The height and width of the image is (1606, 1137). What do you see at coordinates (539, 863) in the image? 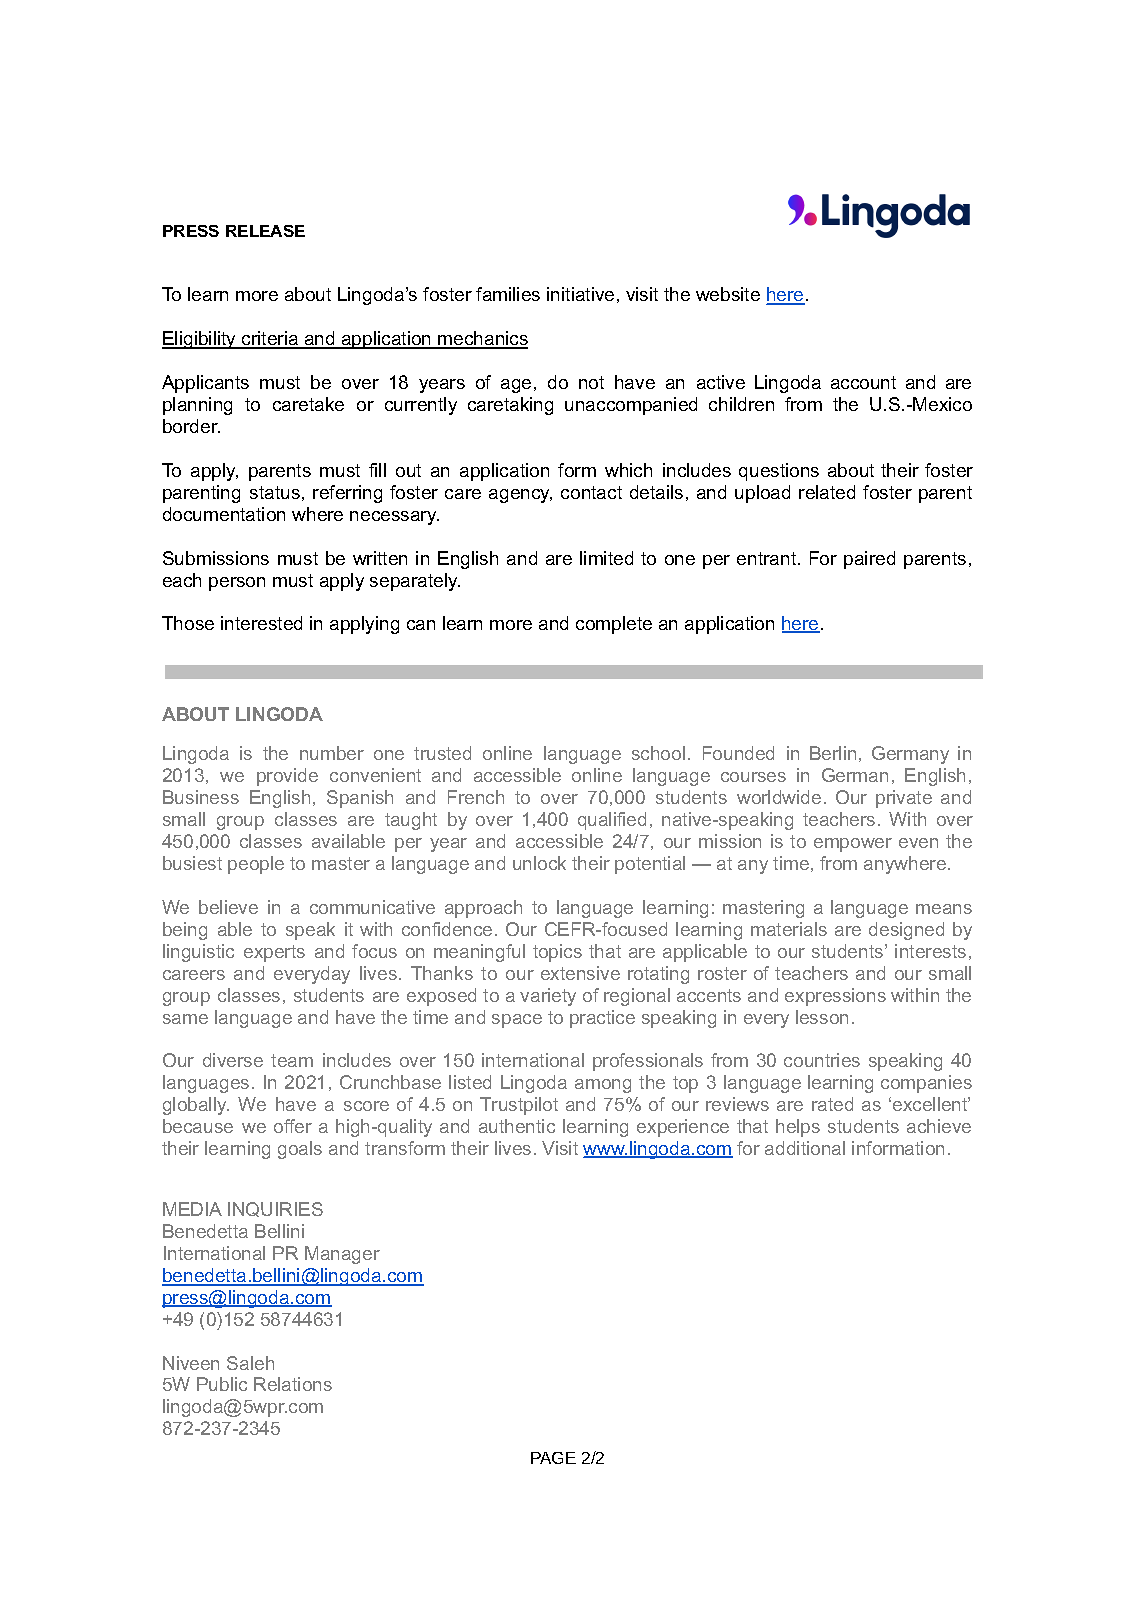
I see `unlock` at bounding box center [539, 863].
